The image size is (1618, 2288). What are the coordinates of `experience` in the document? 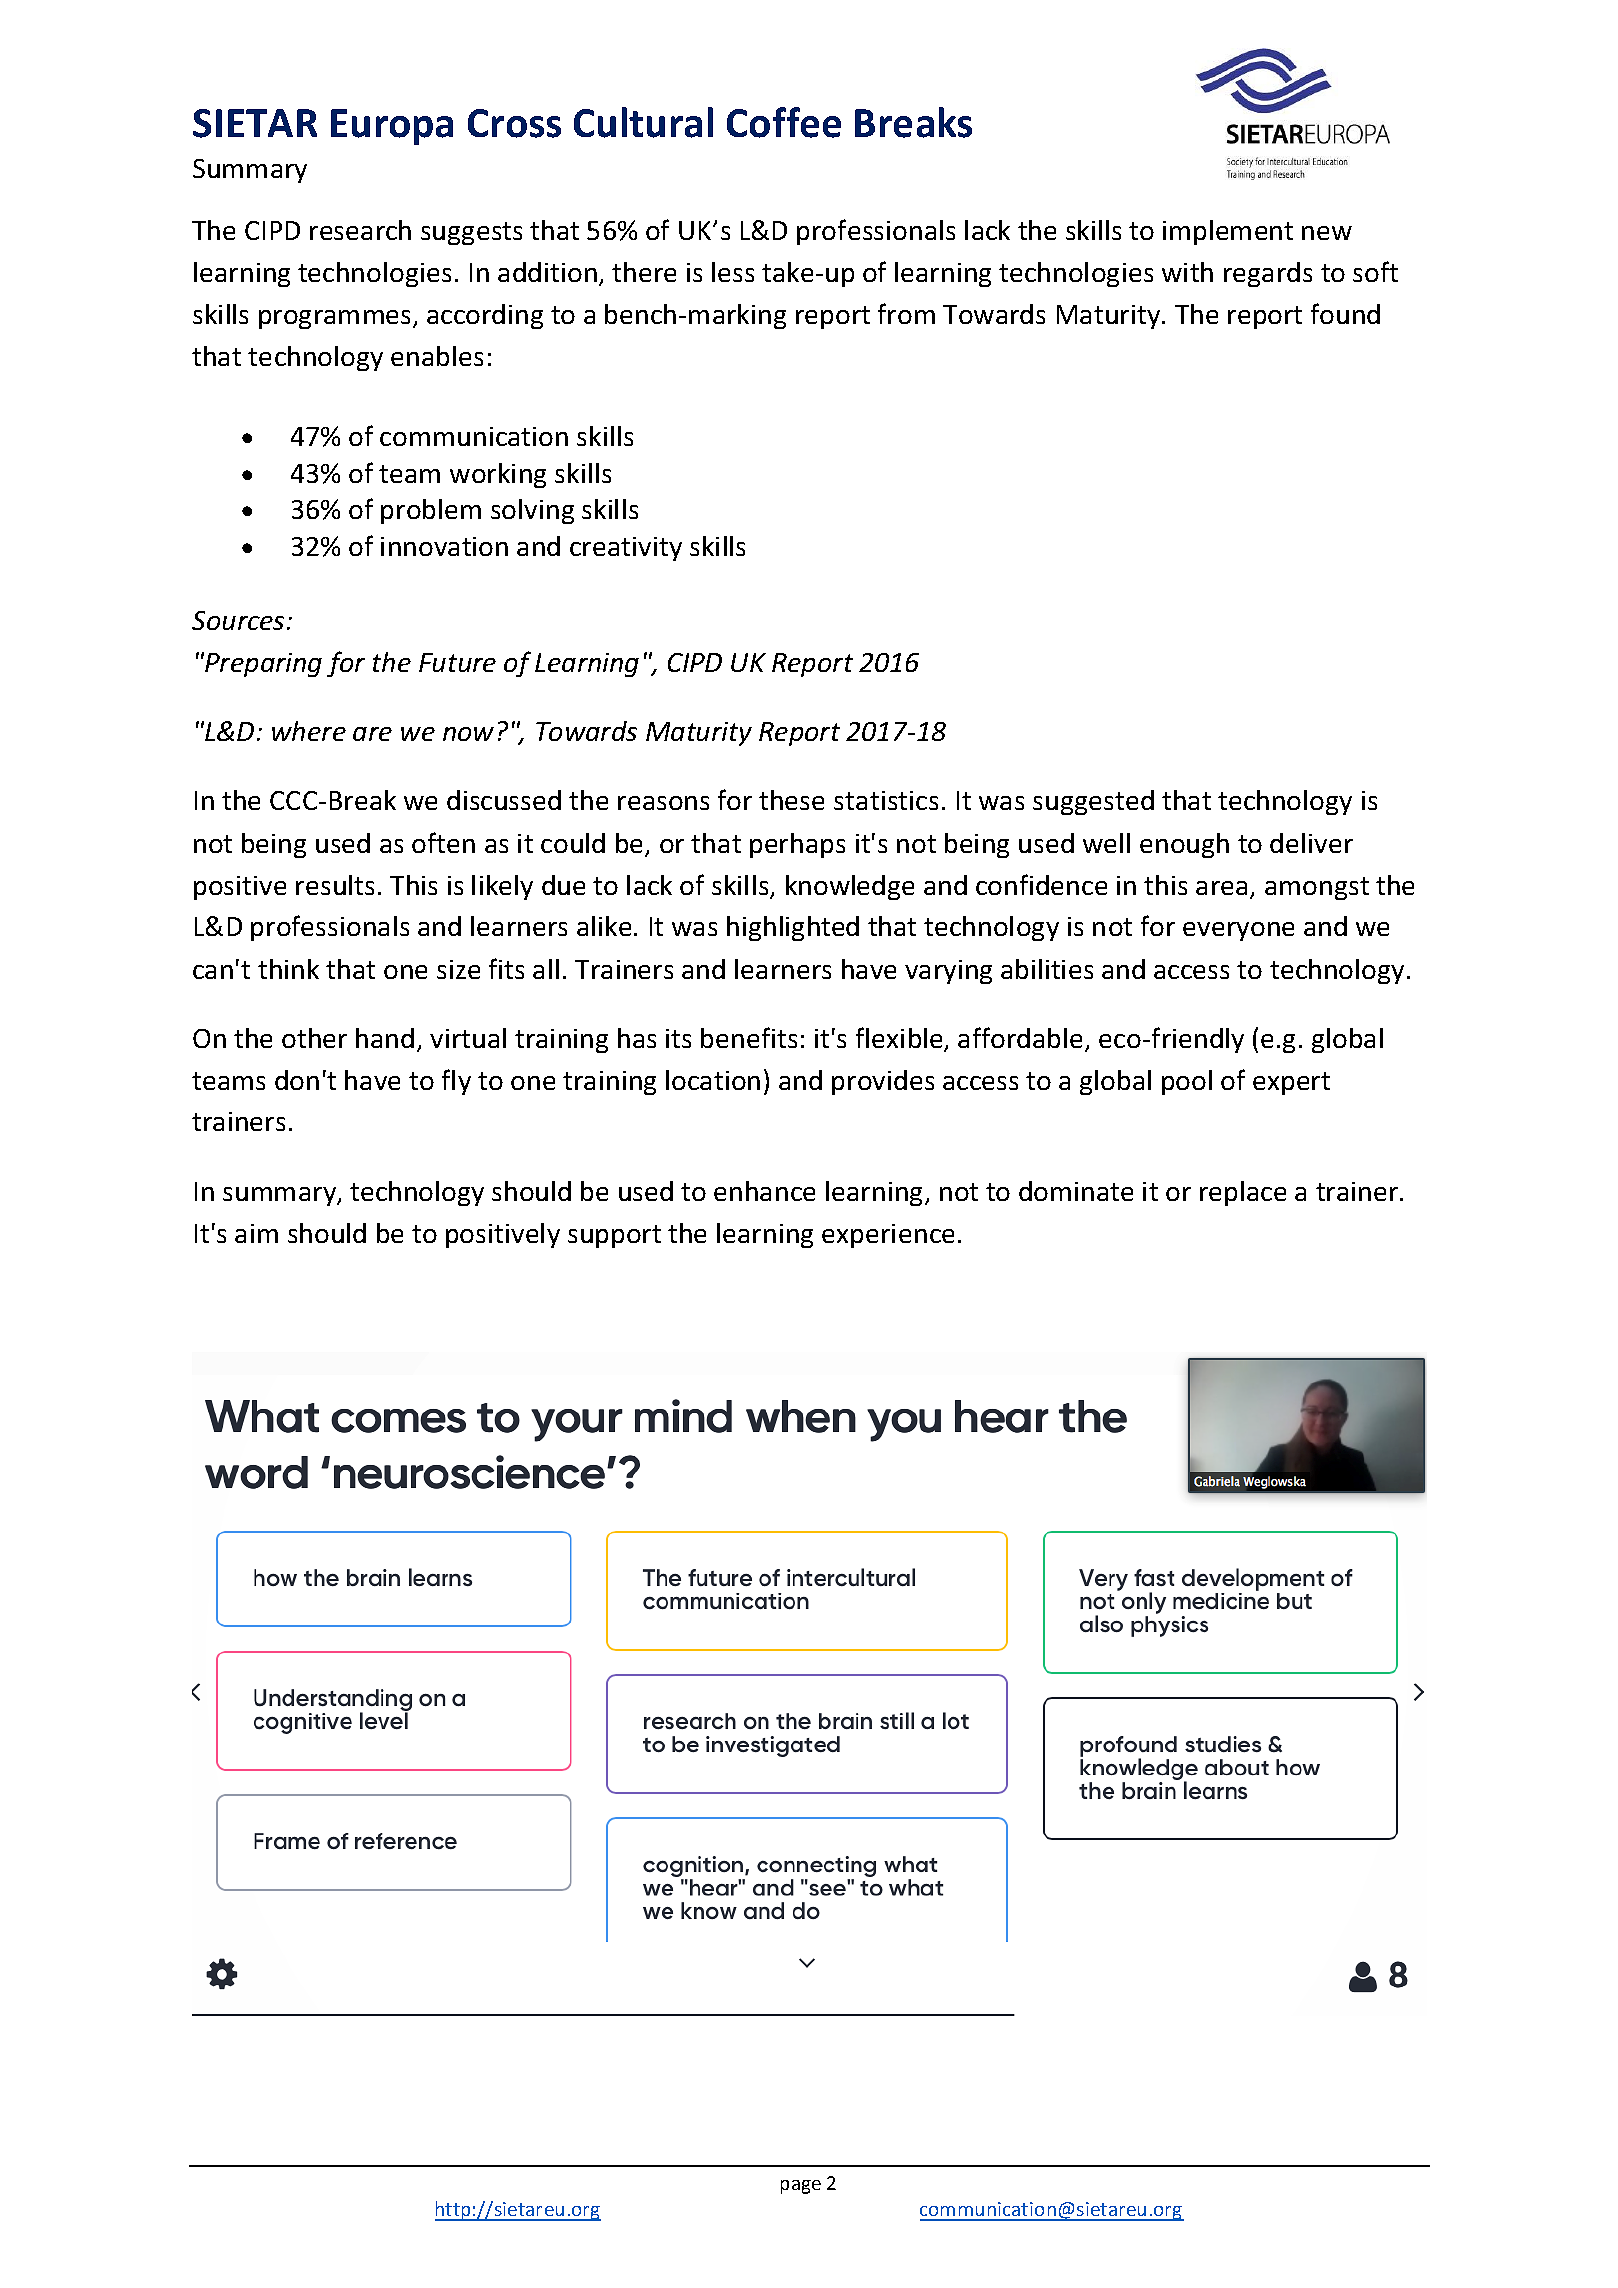 It's located at (888, 1236).
